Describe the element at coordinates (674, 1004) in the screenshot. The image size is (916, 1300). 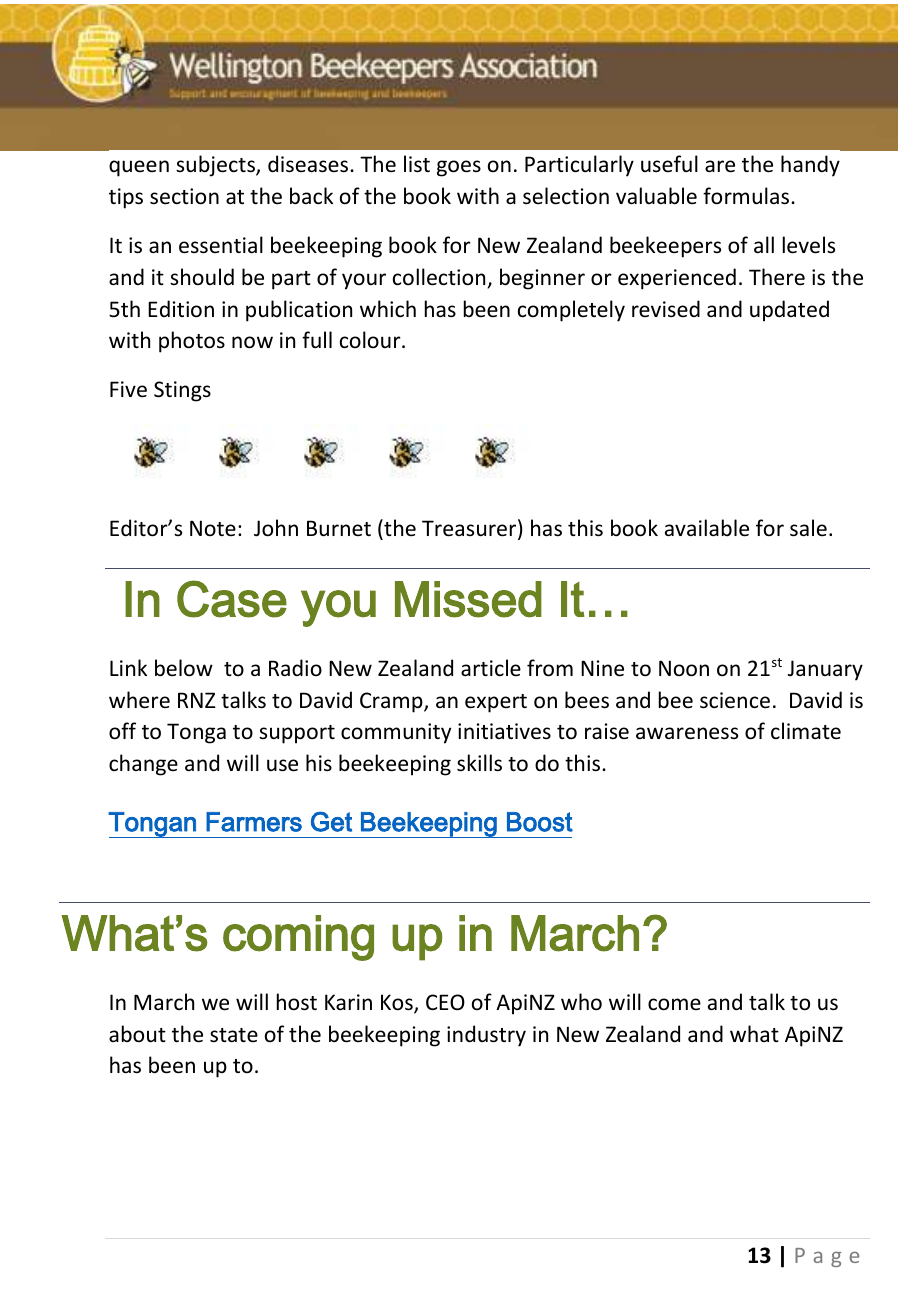
I see `come` at that location.
